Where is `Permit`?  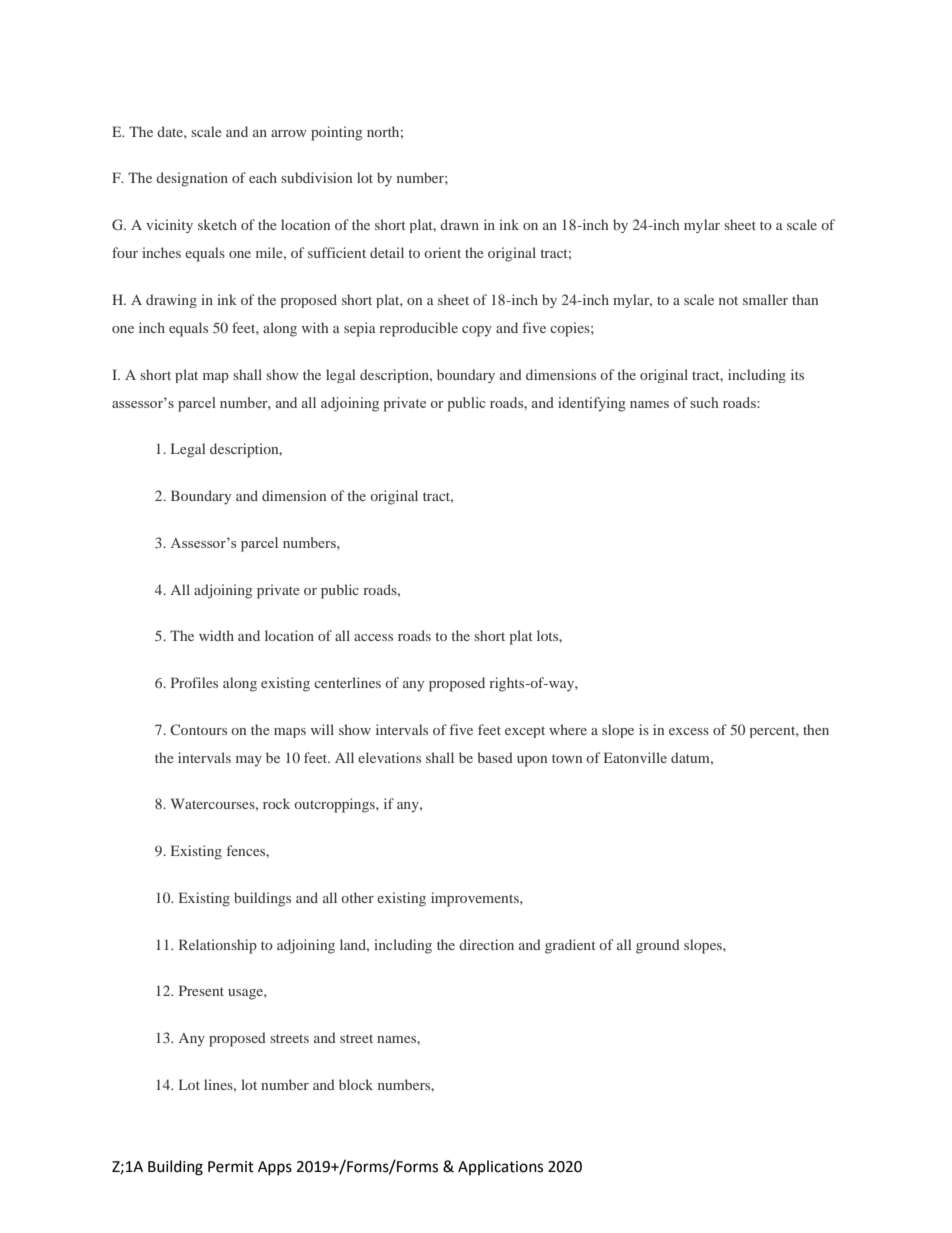 Permit is located at coordinates (231, 1167).
